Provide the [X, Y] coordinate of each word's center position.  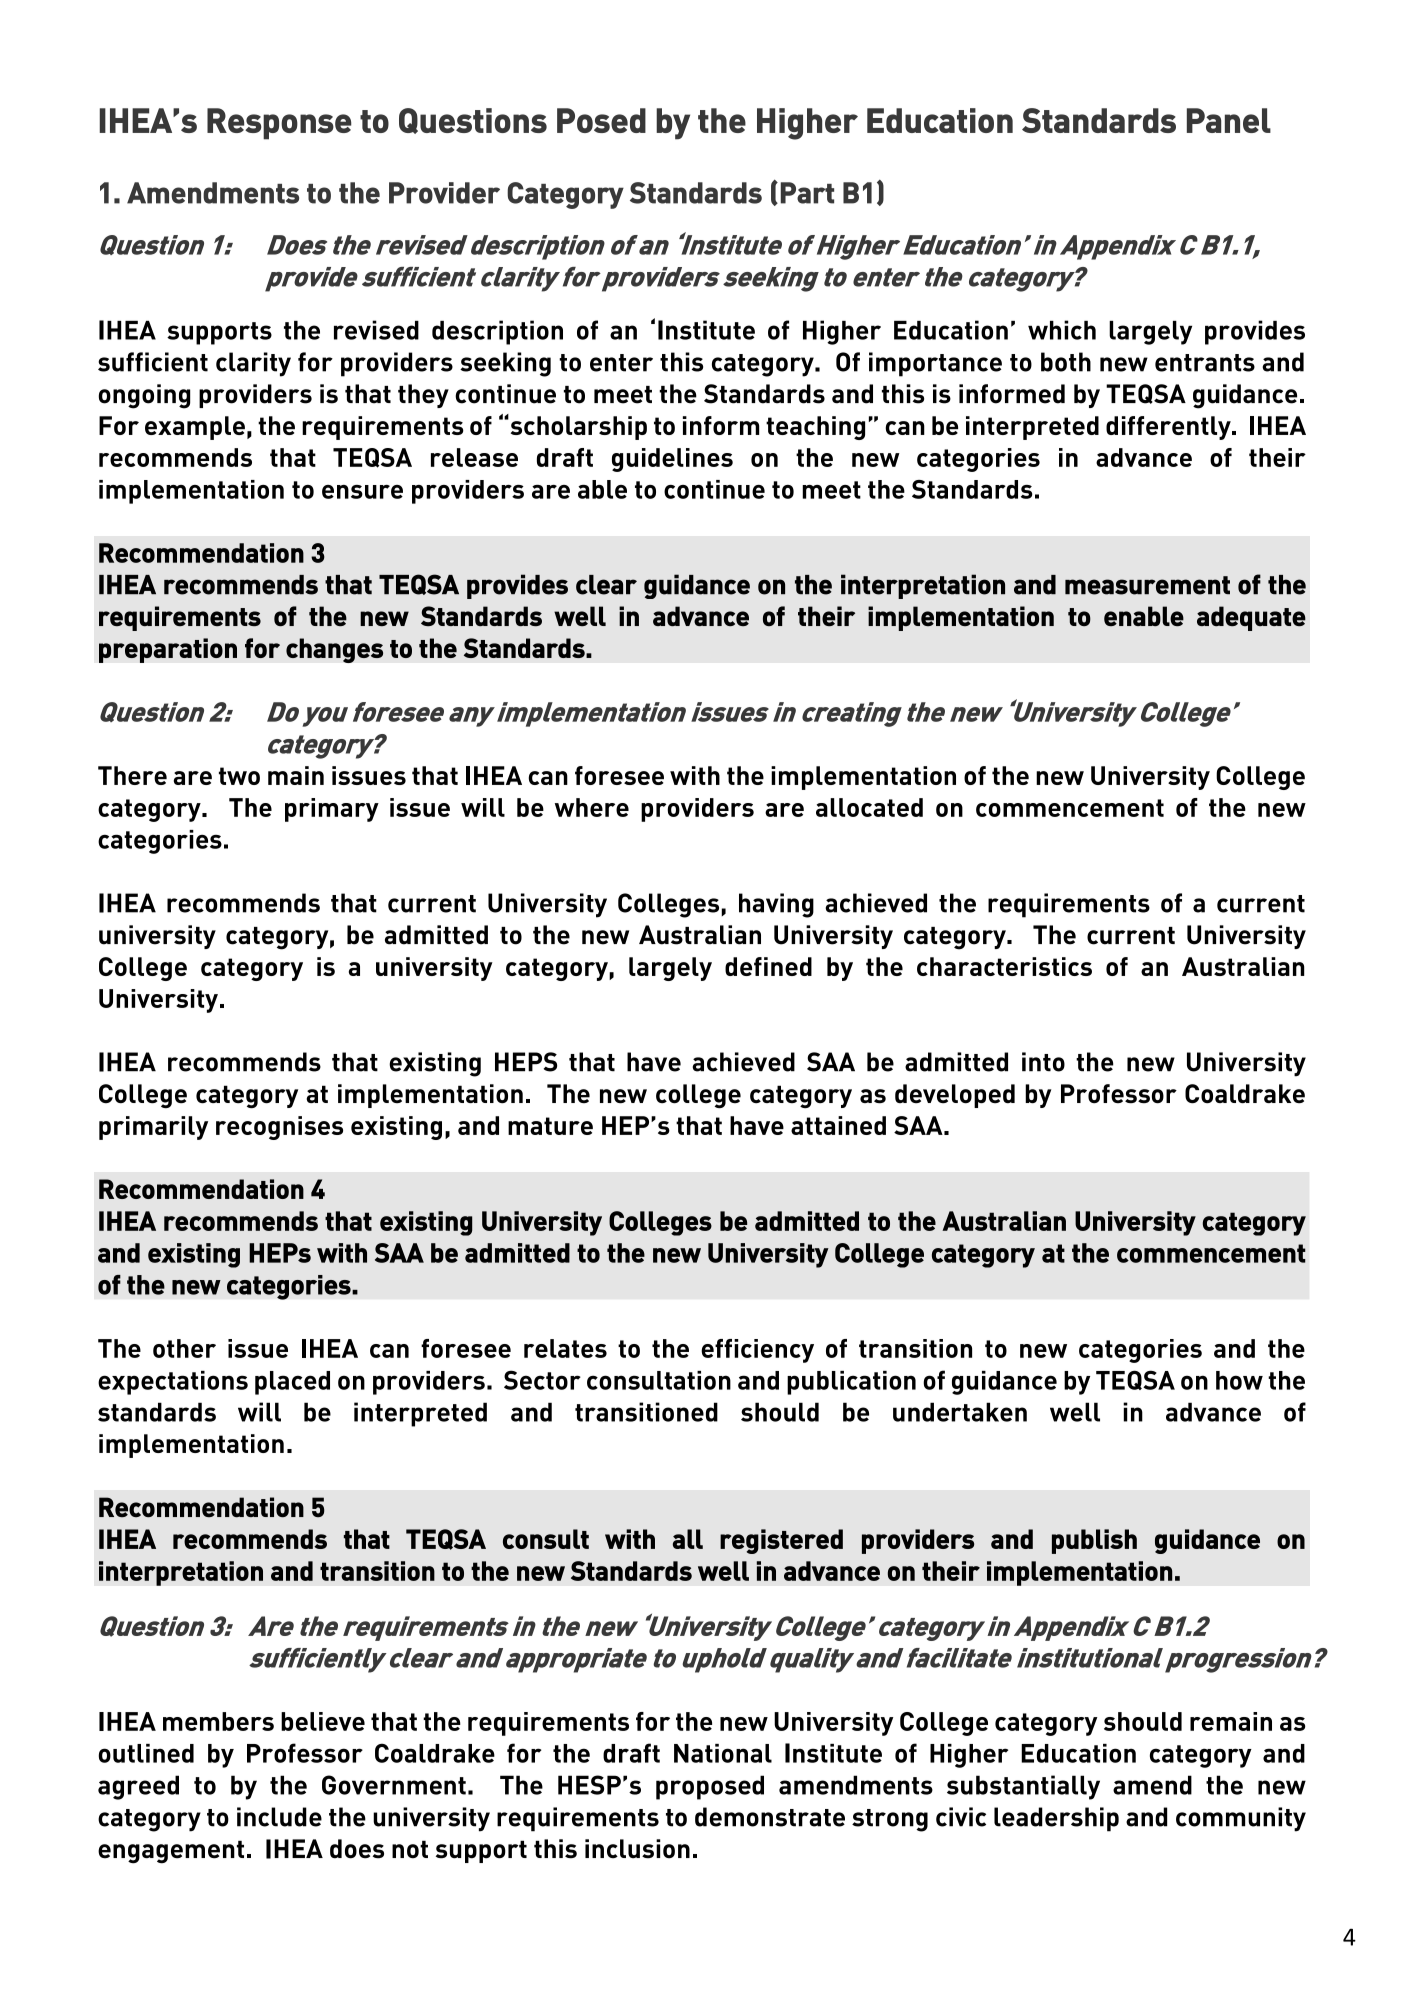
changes [334, 650]
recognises [279, 1128]
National [723, 1753]
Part [807, 193]
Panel [1229, 120]
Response [279, 124]
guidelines [672, 460]
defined [768, 966]
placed [292, 1383]
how [1239, 1380]
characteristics [1004, 966]
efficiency [757, 1351]
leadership [1056, 1819]
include [279, 1817]
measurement [1147, 585]
